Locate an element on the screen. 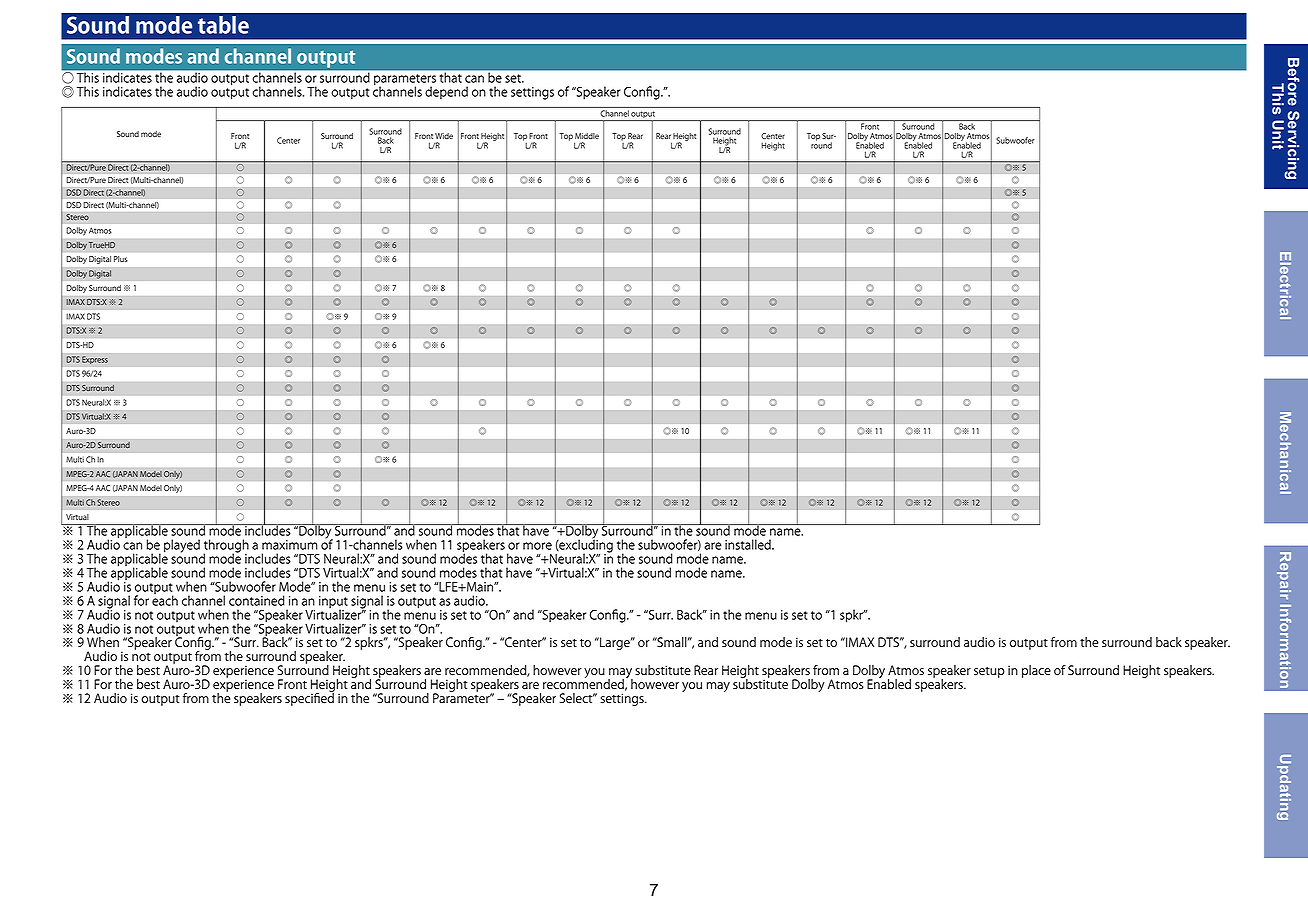  played is located at coordinates (182, 546).
